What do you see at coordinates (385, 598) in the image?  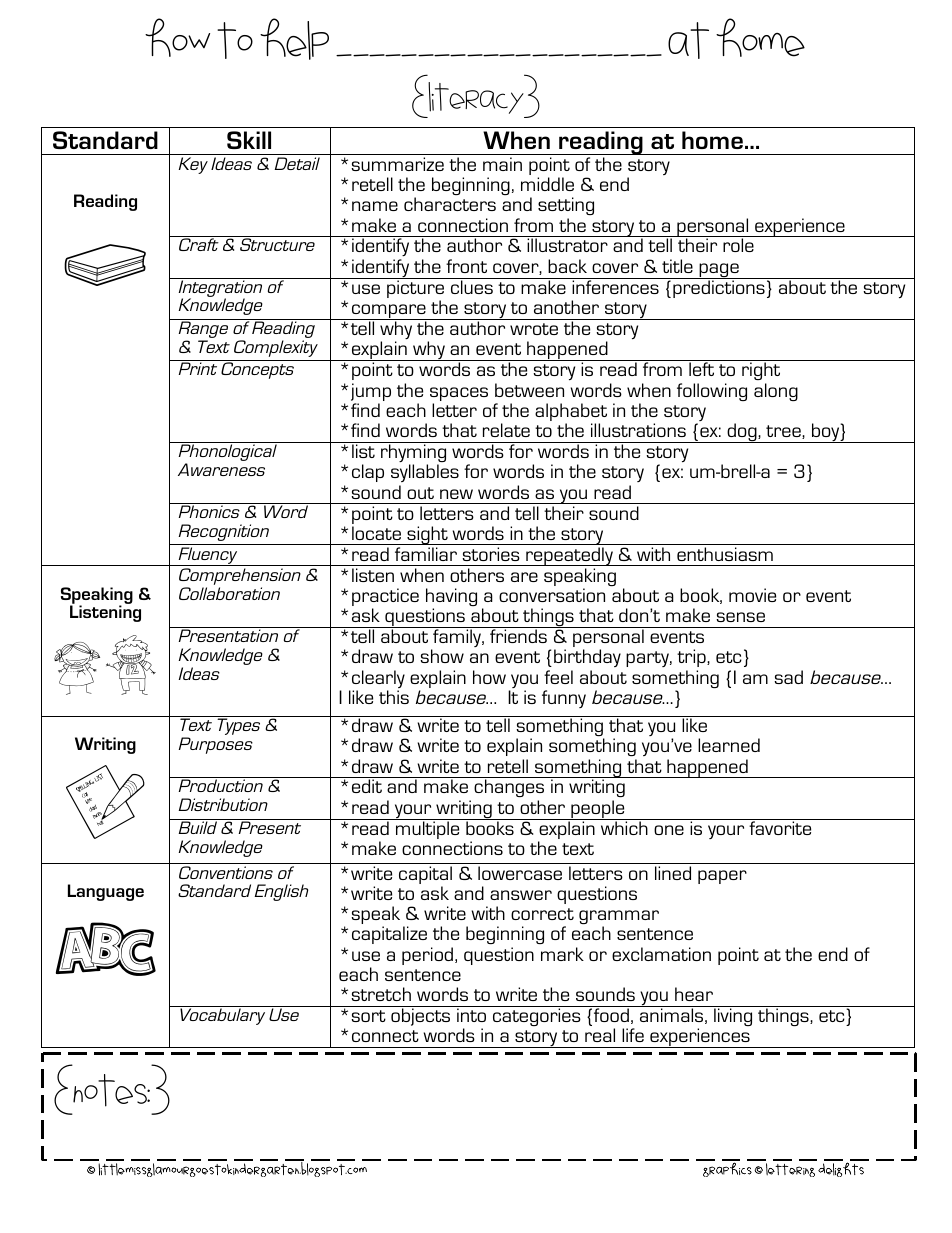 I see `practice` at bounding box center [385, 598].
